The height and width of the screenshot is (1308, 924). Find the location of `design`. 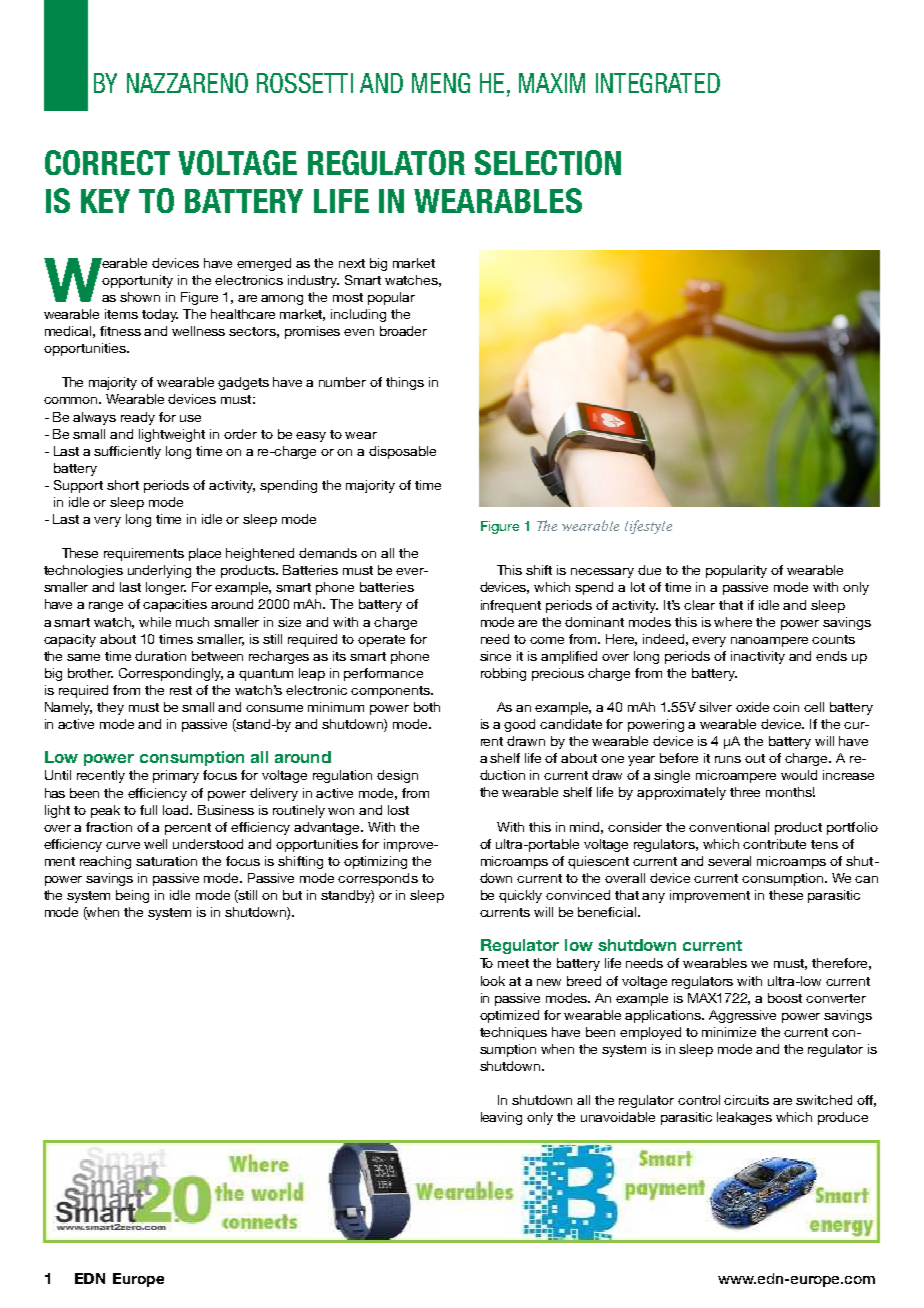

design is located at coordinates (397, 776).
